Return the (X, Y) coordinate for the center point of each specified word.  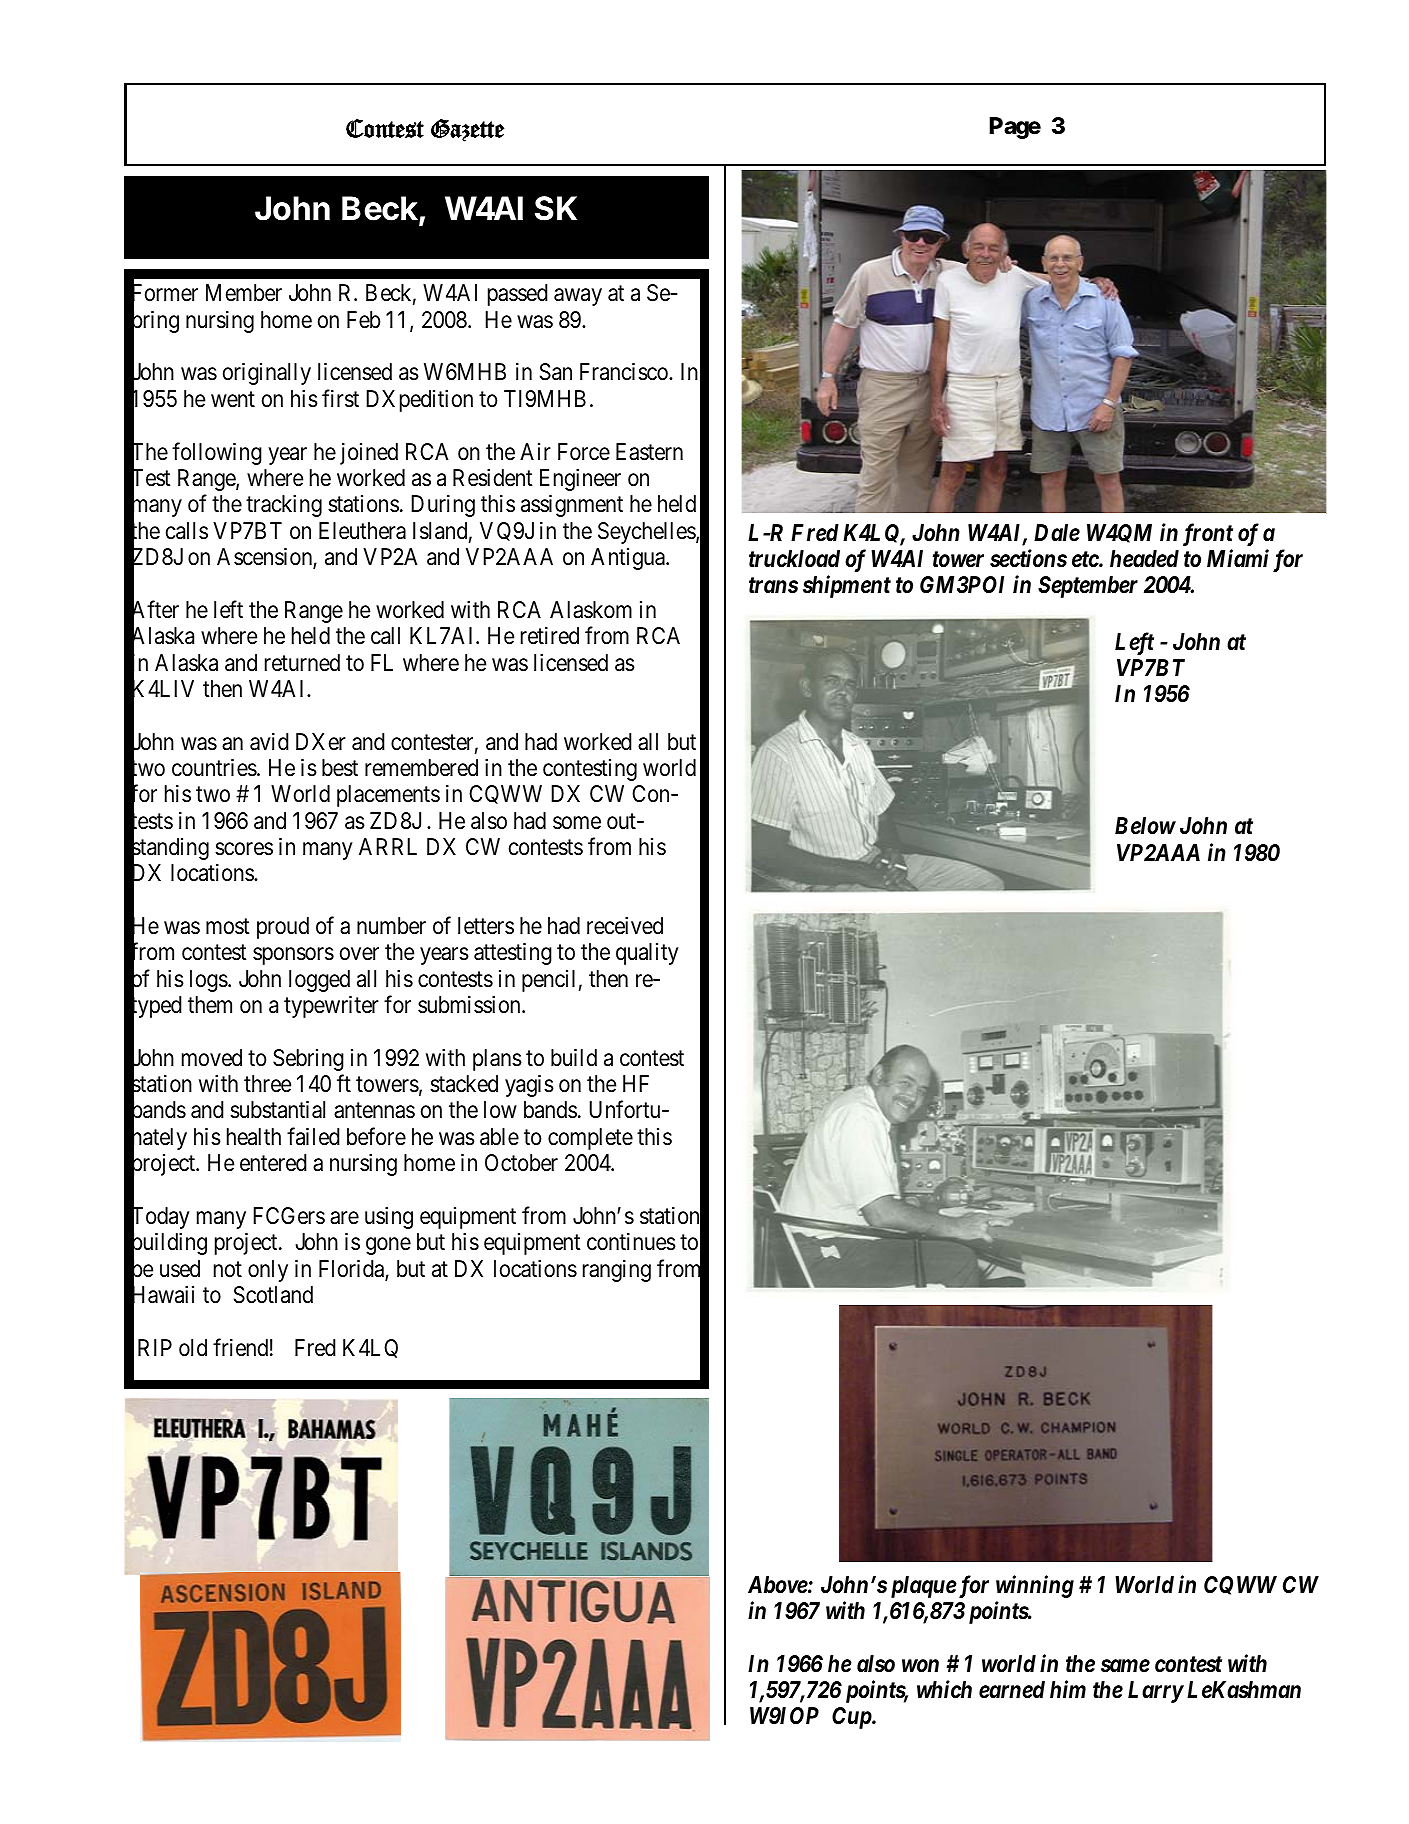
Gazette (467, 130)
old (193, 1348)
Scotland (273, 1295)
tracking (284, 506)
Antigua (629, 559)
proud (283, 928)
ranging (617, 1271)
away (578, 297)
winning (1035, 1586)
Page (1015, 128)
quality (647, 954)
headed (1144, 559)
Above (778, 1585)
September (1088, 587)
